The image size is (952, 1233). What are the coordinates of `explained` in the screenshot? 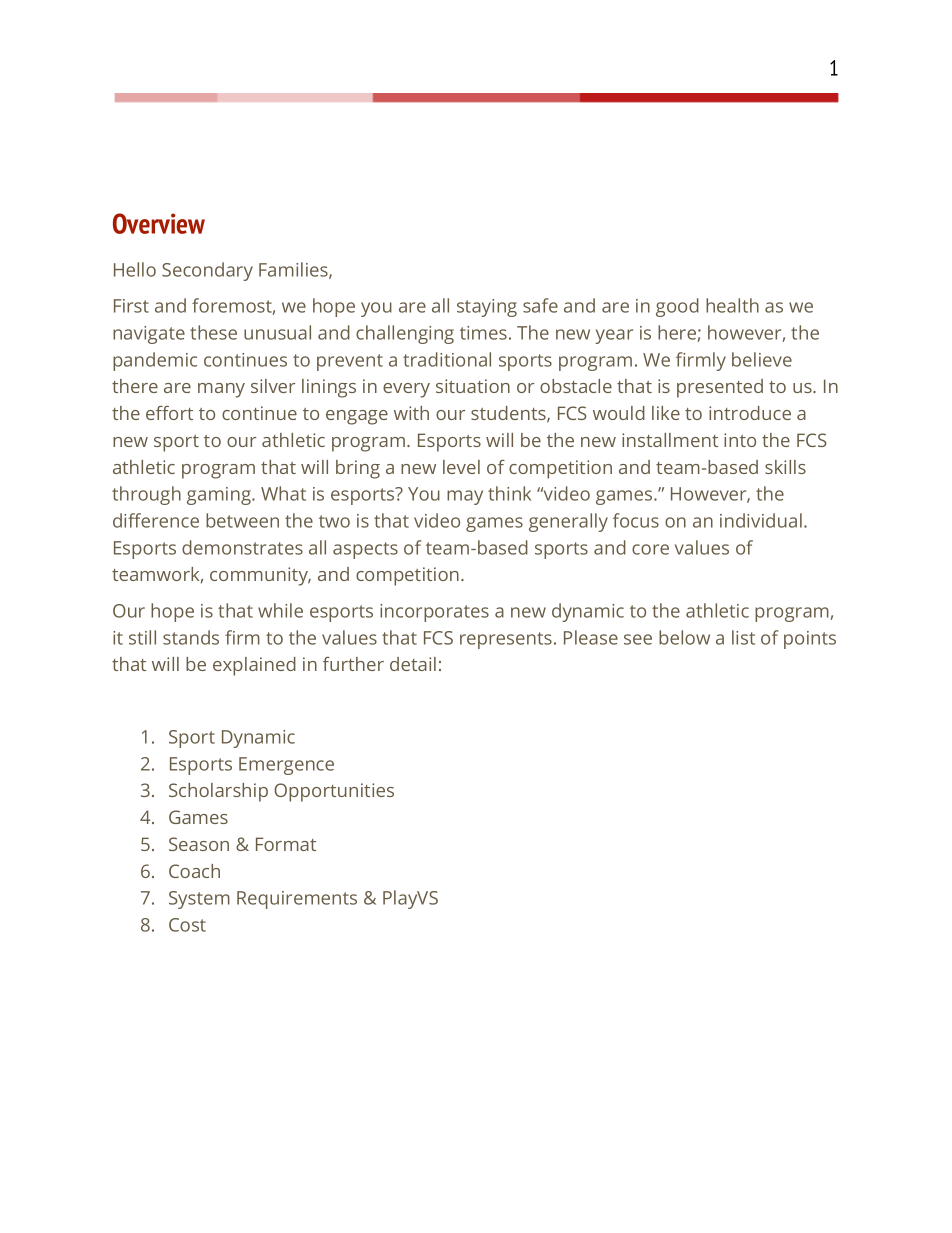 It's located at (254, 666).
